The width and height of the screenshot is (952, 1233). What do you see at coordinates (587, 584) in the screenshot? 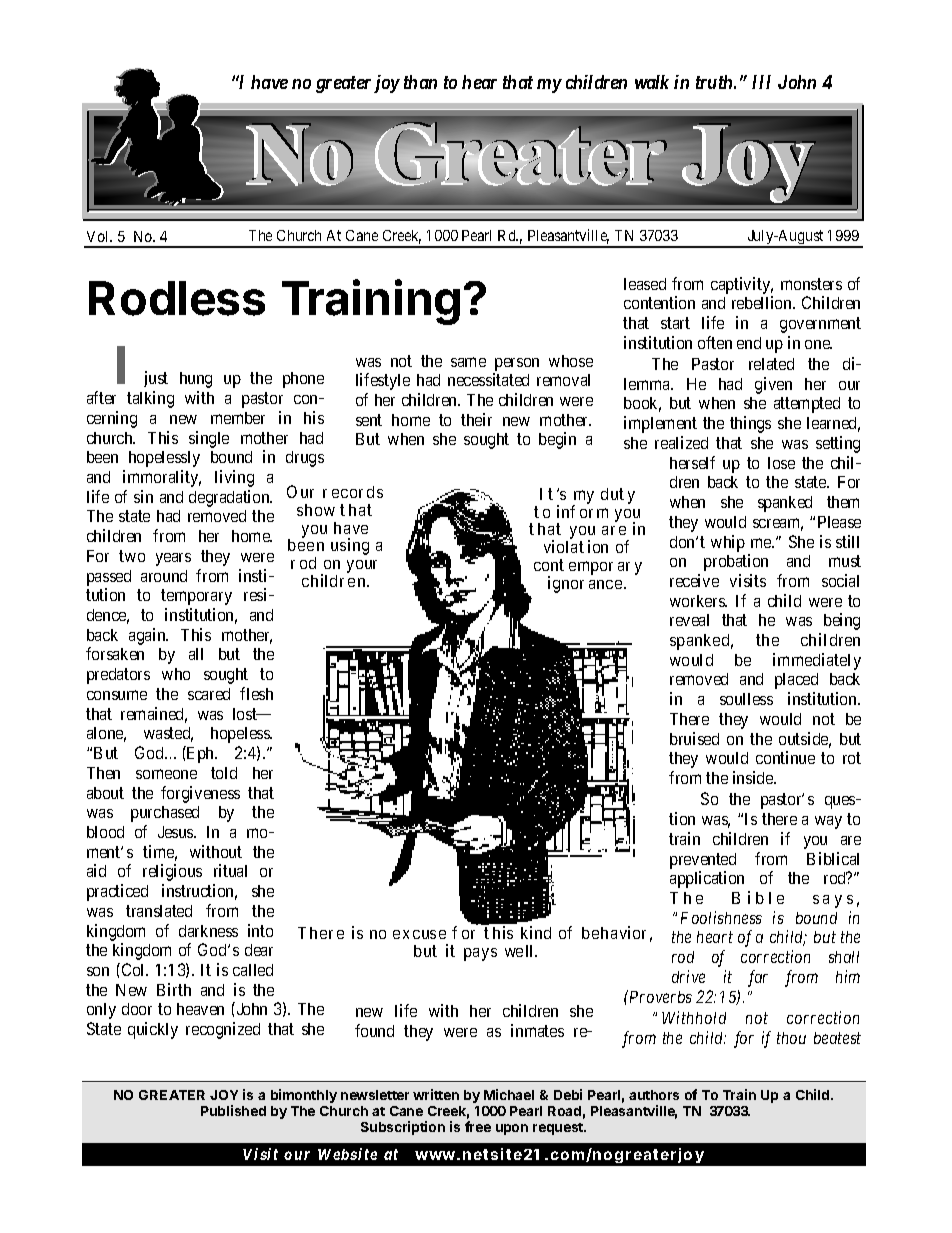
I see `ignorance` at bounding box center [587, 584].
